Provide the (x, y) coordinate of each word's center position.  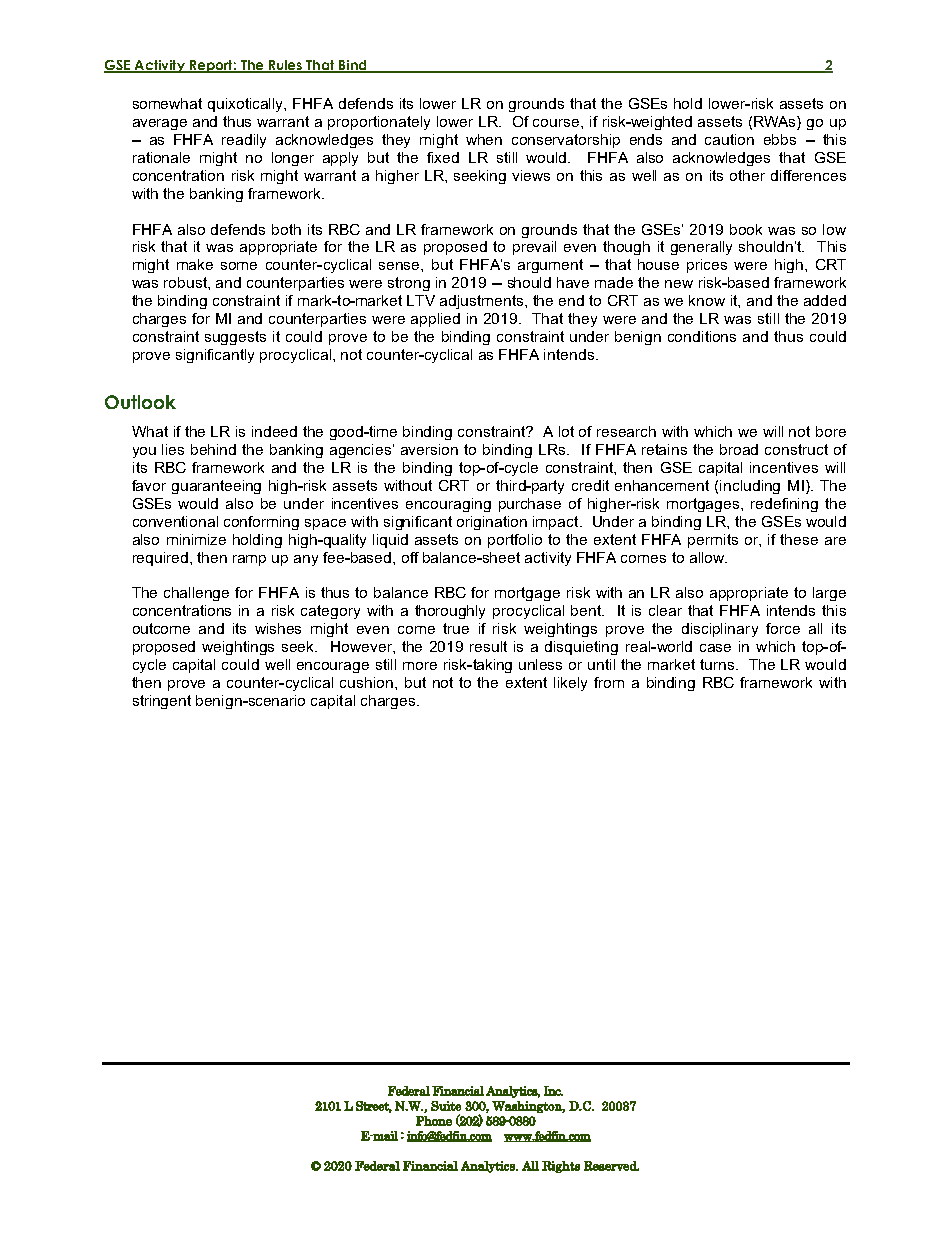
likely (570, 684)
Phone (434, 1121)
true (456, 628)
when (484, 139)
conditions (702, 336)
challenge (196, 594)
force (783, 628)
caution (729, 139)
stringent (162, 702)
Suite (446, 1106)
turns (718, 664)
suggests (235, 338)
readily (244, 141)
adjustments (483, 302)
